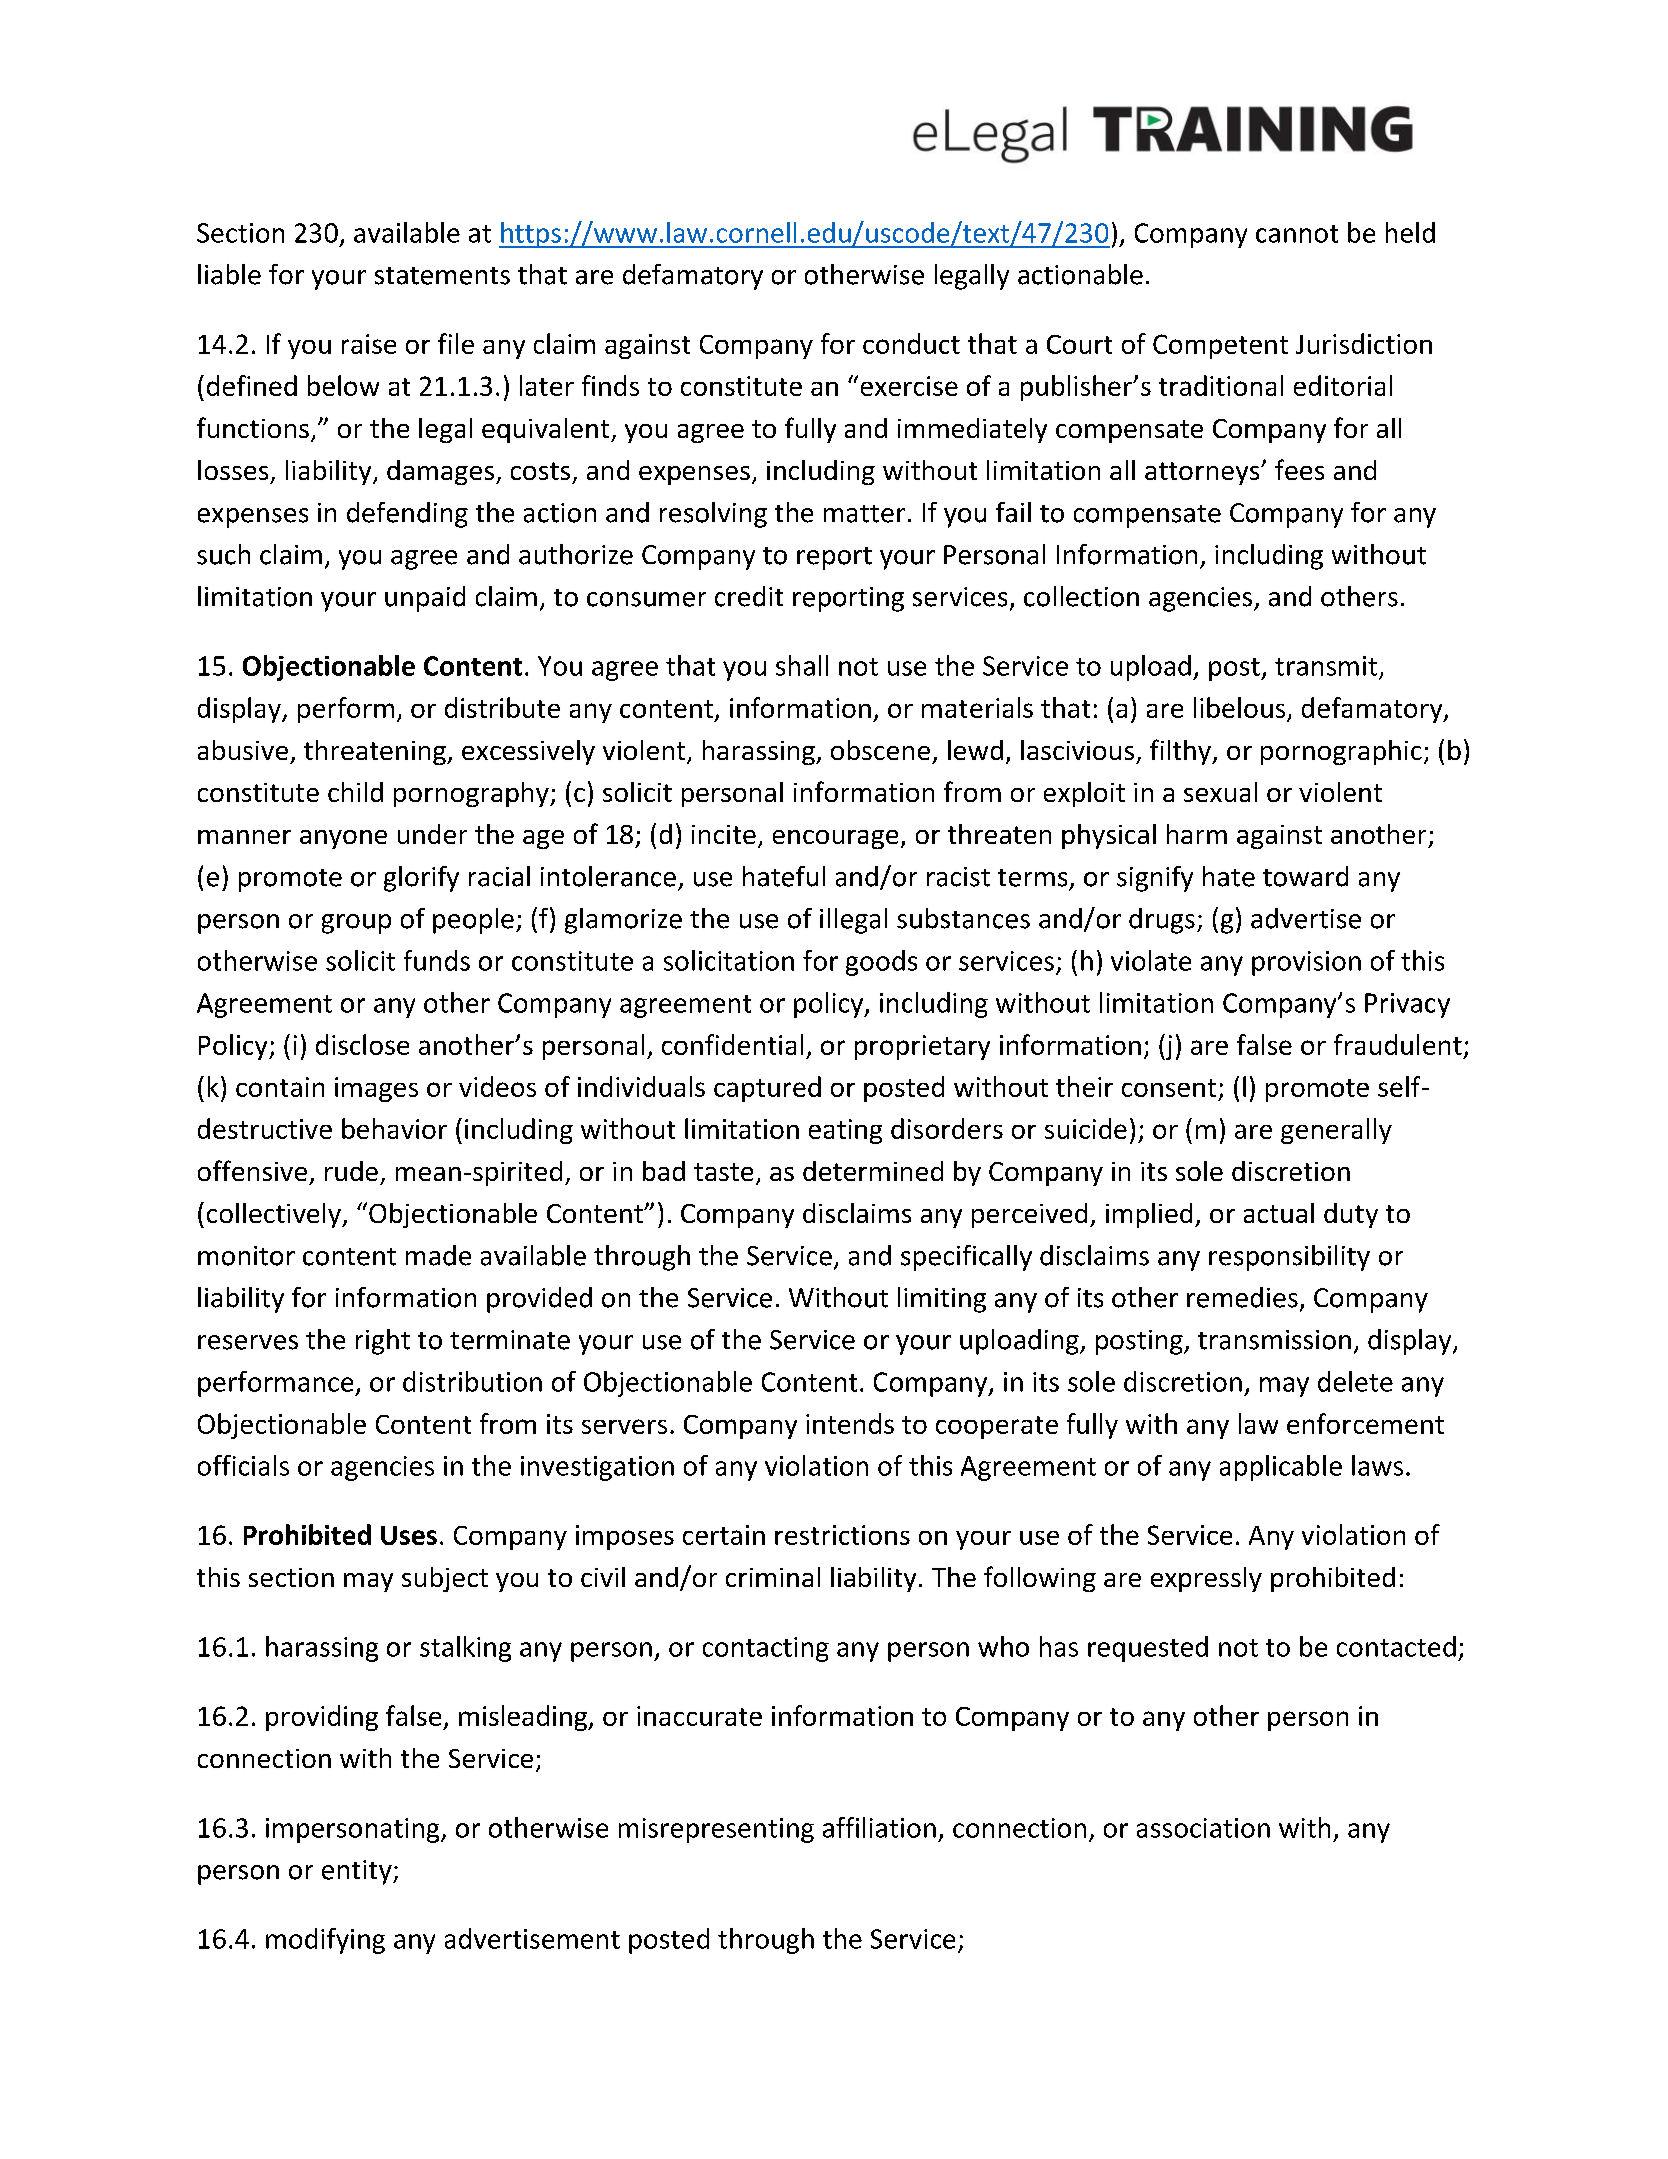 This document has width=1668, height=2159. What do you see at coordinates (911, 343) in the document?
I see `conduct` at bounding box center [911, 343].
